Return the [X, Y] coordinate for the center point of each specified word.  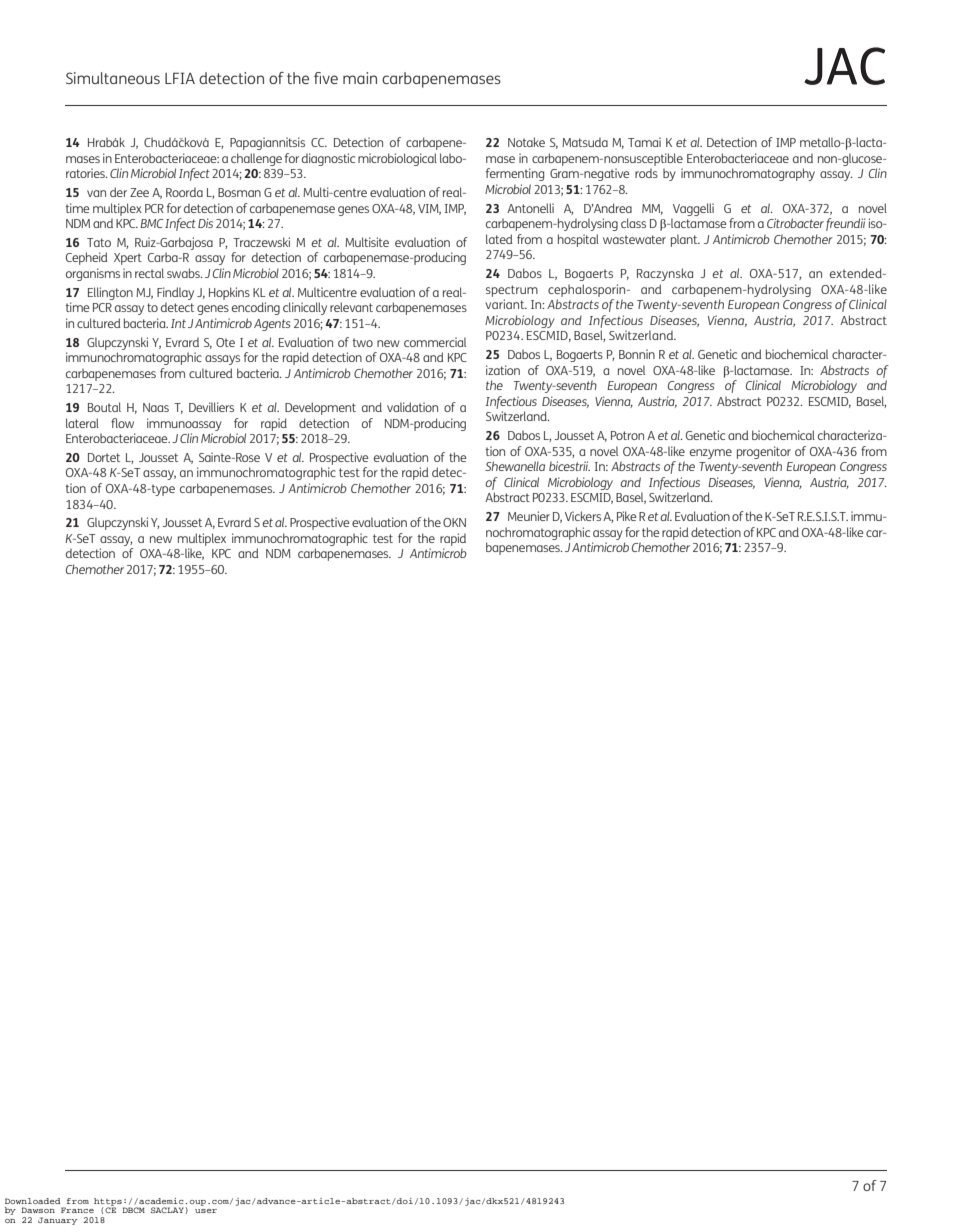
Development [320, 408]
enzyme [711, 454]
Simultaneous [113, 78]
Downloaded [33, 1201]
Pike [627, 516]
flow [122, 423]
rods [646, 173]
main [360, 78]
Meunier [529, 516]
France [77, 1210]
